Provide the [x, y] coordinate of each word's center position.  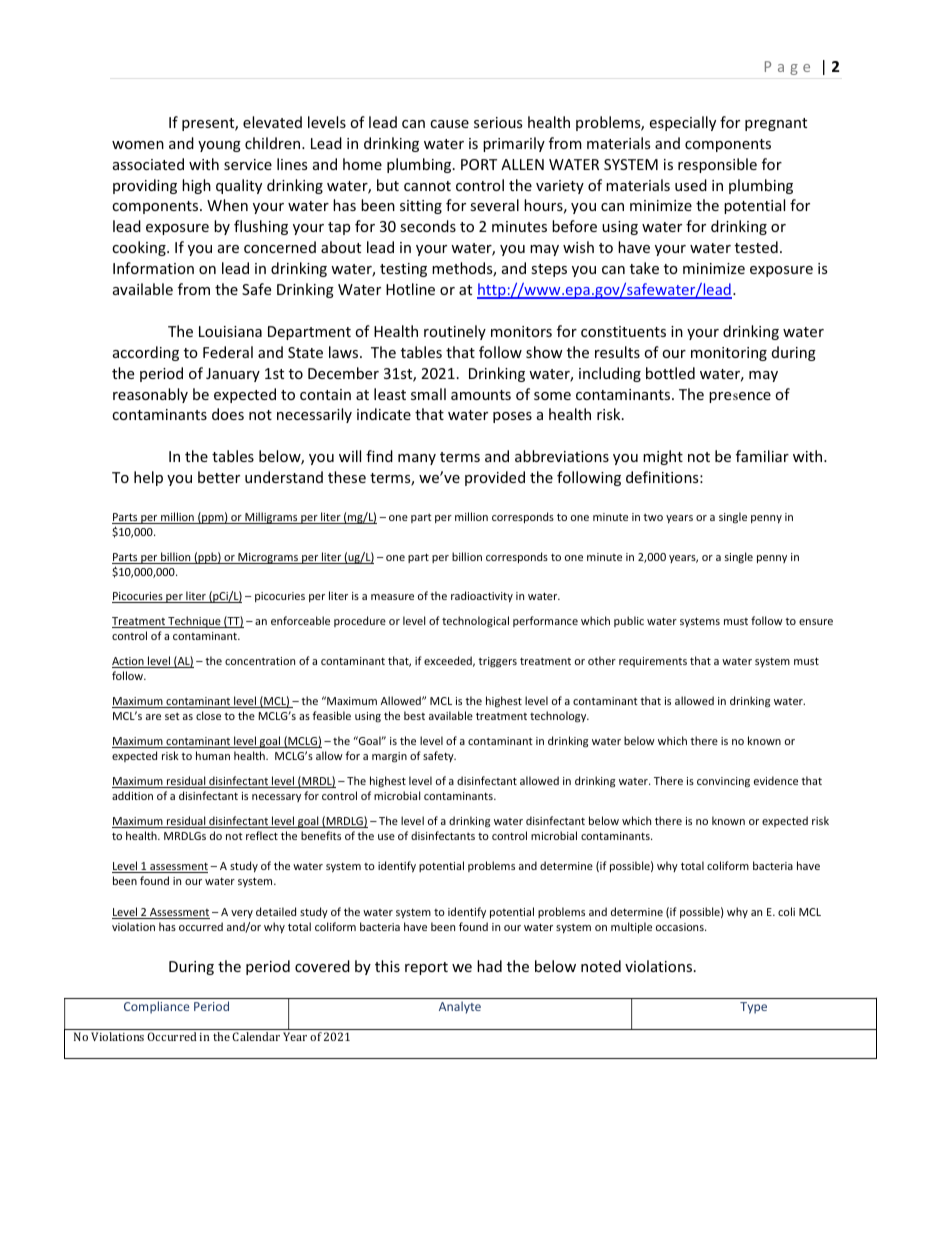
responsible [717, 165]
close [208, 715]
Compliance [156, 1007]
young [219, 146]
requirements [653, 662]
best [414, 715]
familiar [762, 456]
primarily [514, 144]
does [228, 414]
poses [512, 417]
